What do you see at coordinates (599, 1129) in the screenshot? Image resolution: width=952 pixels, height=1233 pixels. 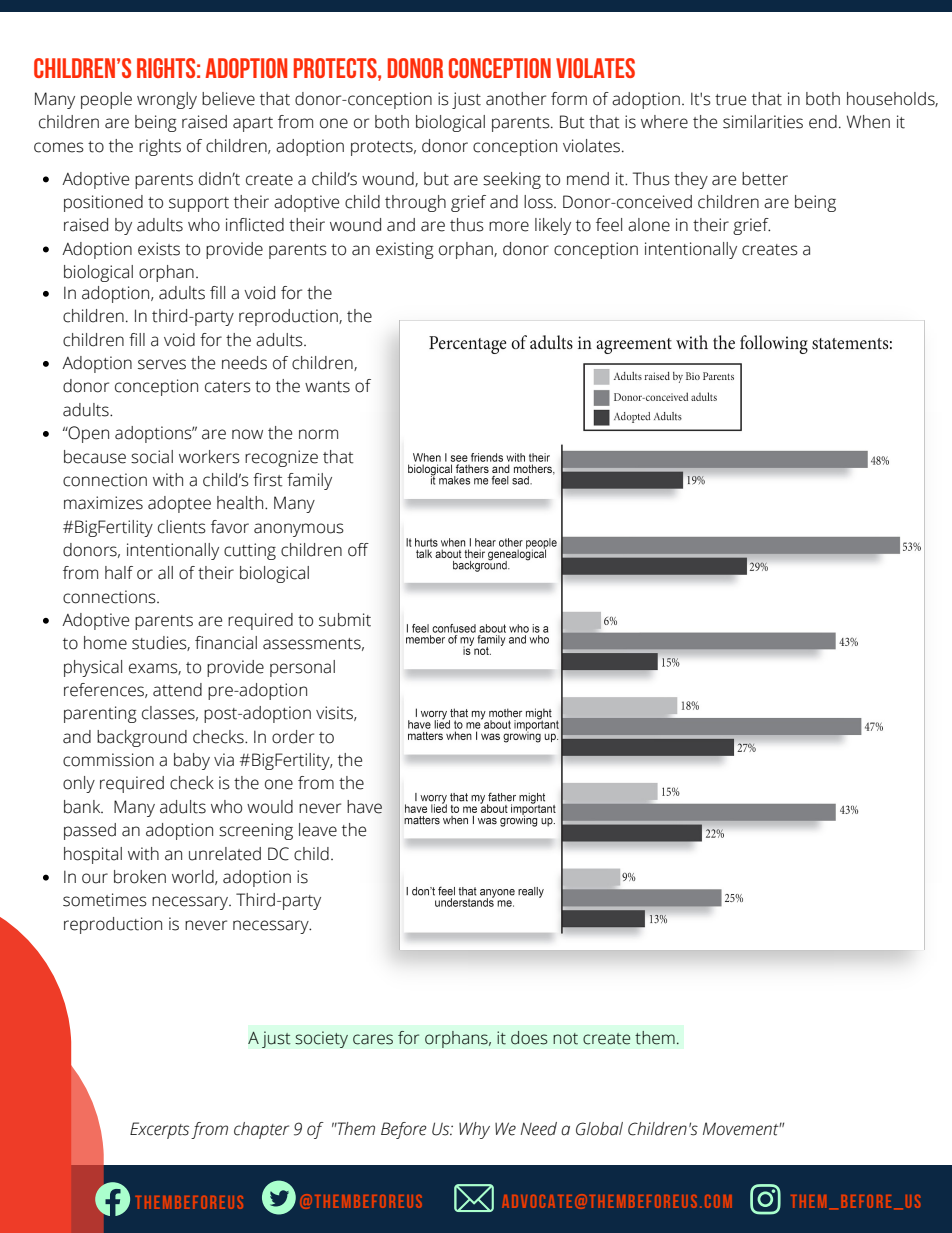 I see `Global` at bounding box center [599, 1129].
